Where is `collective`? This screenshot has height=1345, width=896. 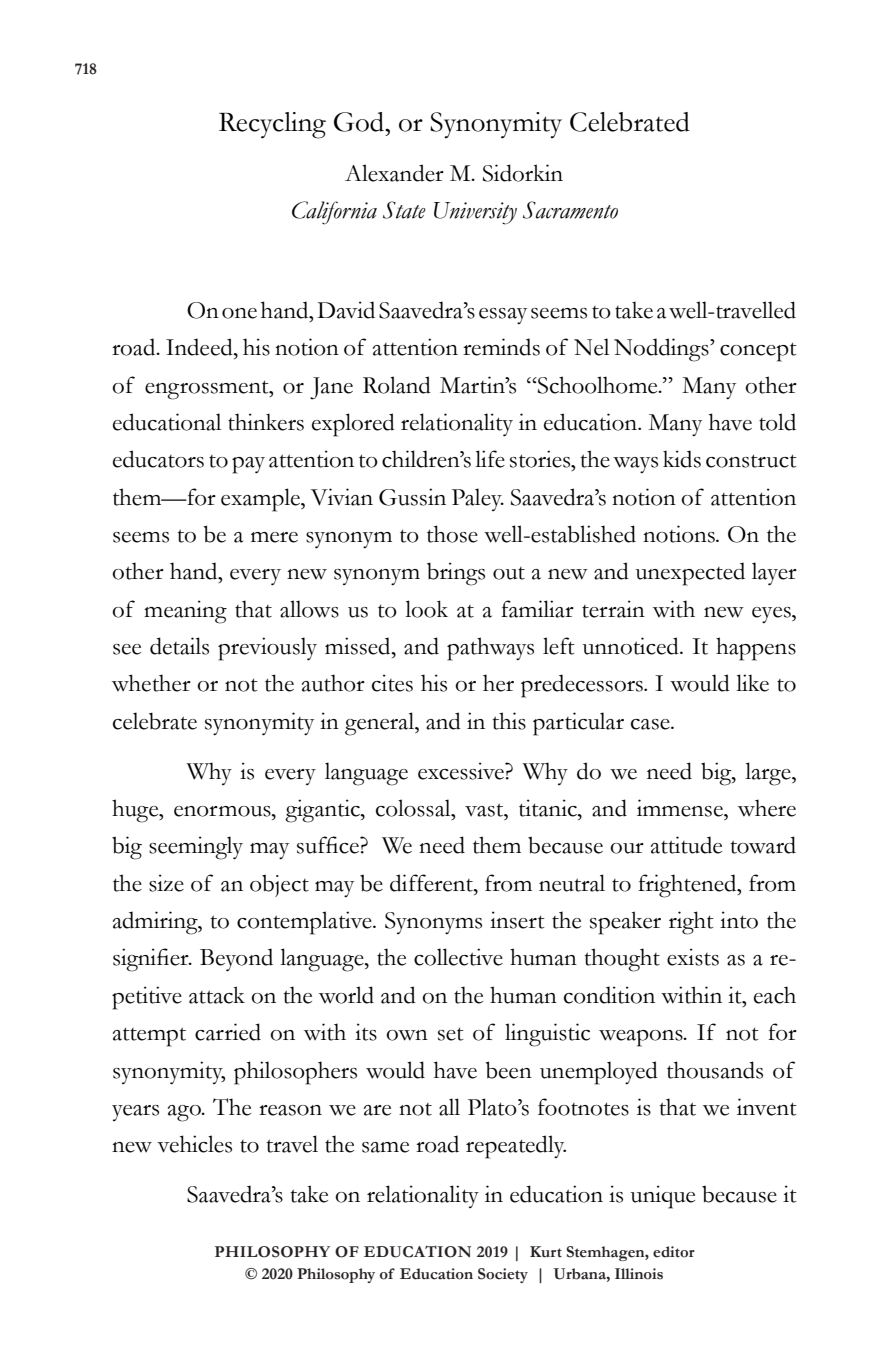 collective is located at coordinates (458, 957).
